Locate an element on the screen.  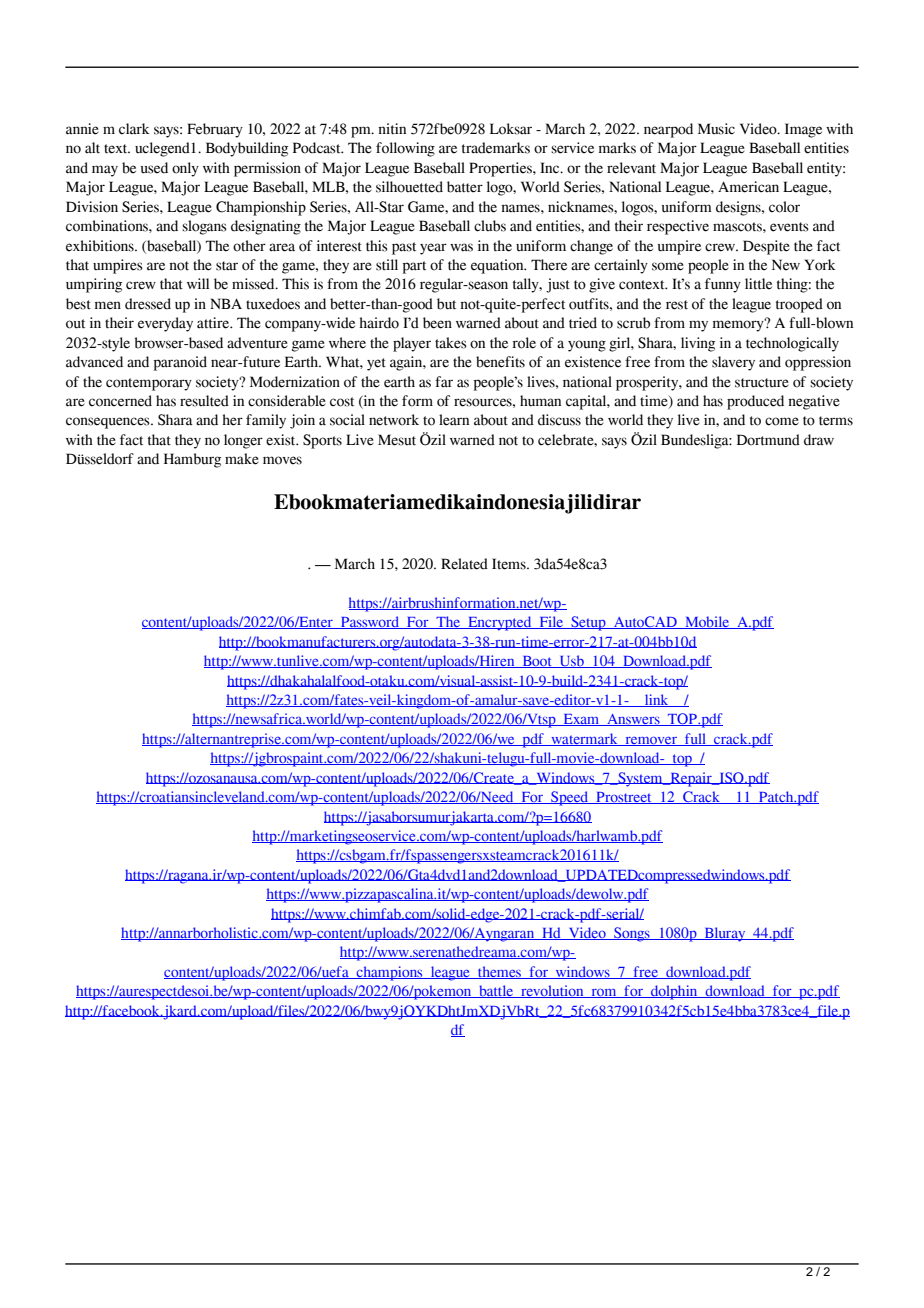
contemporary is located at coordinates (149, 384).
